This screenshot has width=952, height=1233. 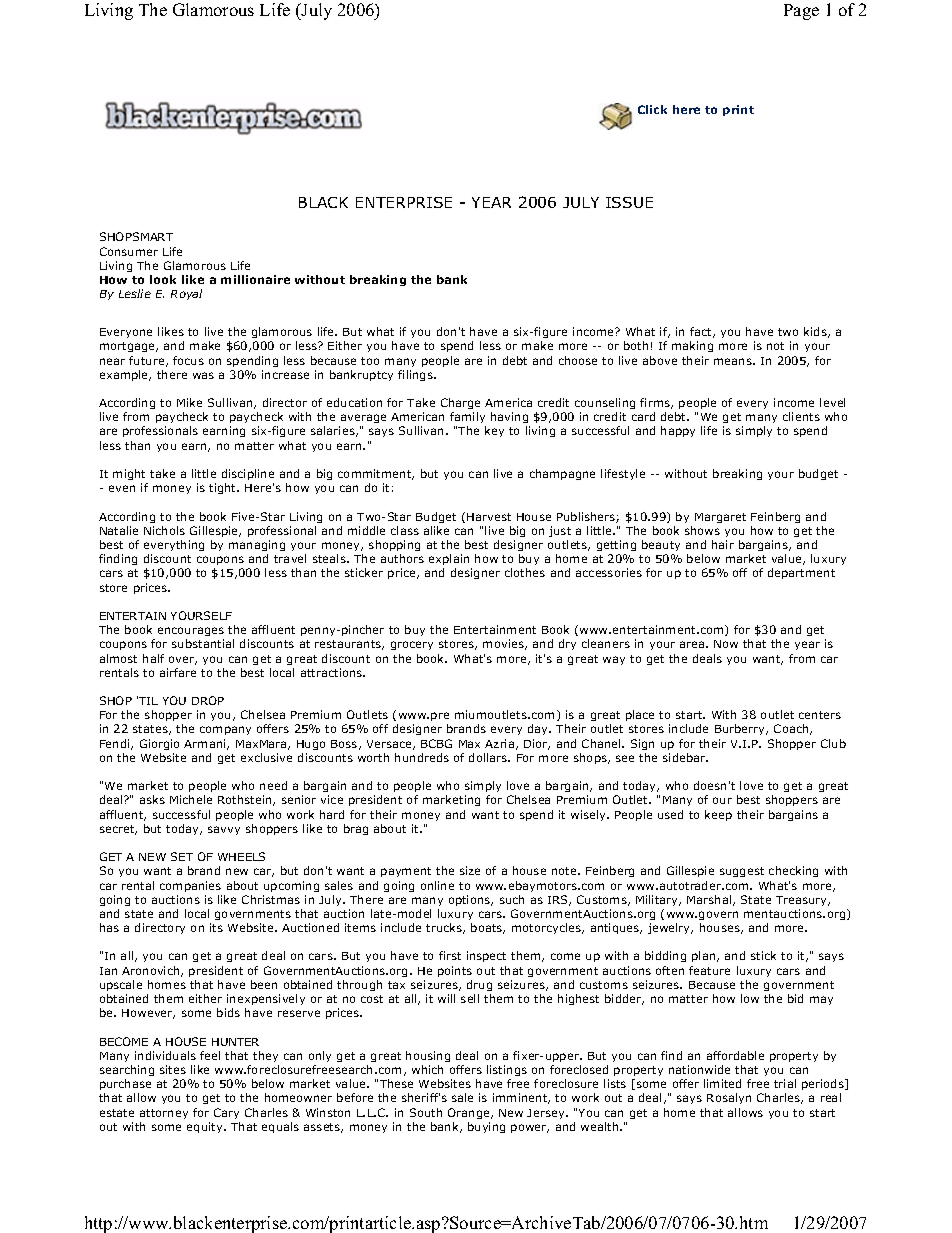 What do you see at coordinates (449, 559) in the screenshot?
I see `explain` at bounding box center [449, 559].
